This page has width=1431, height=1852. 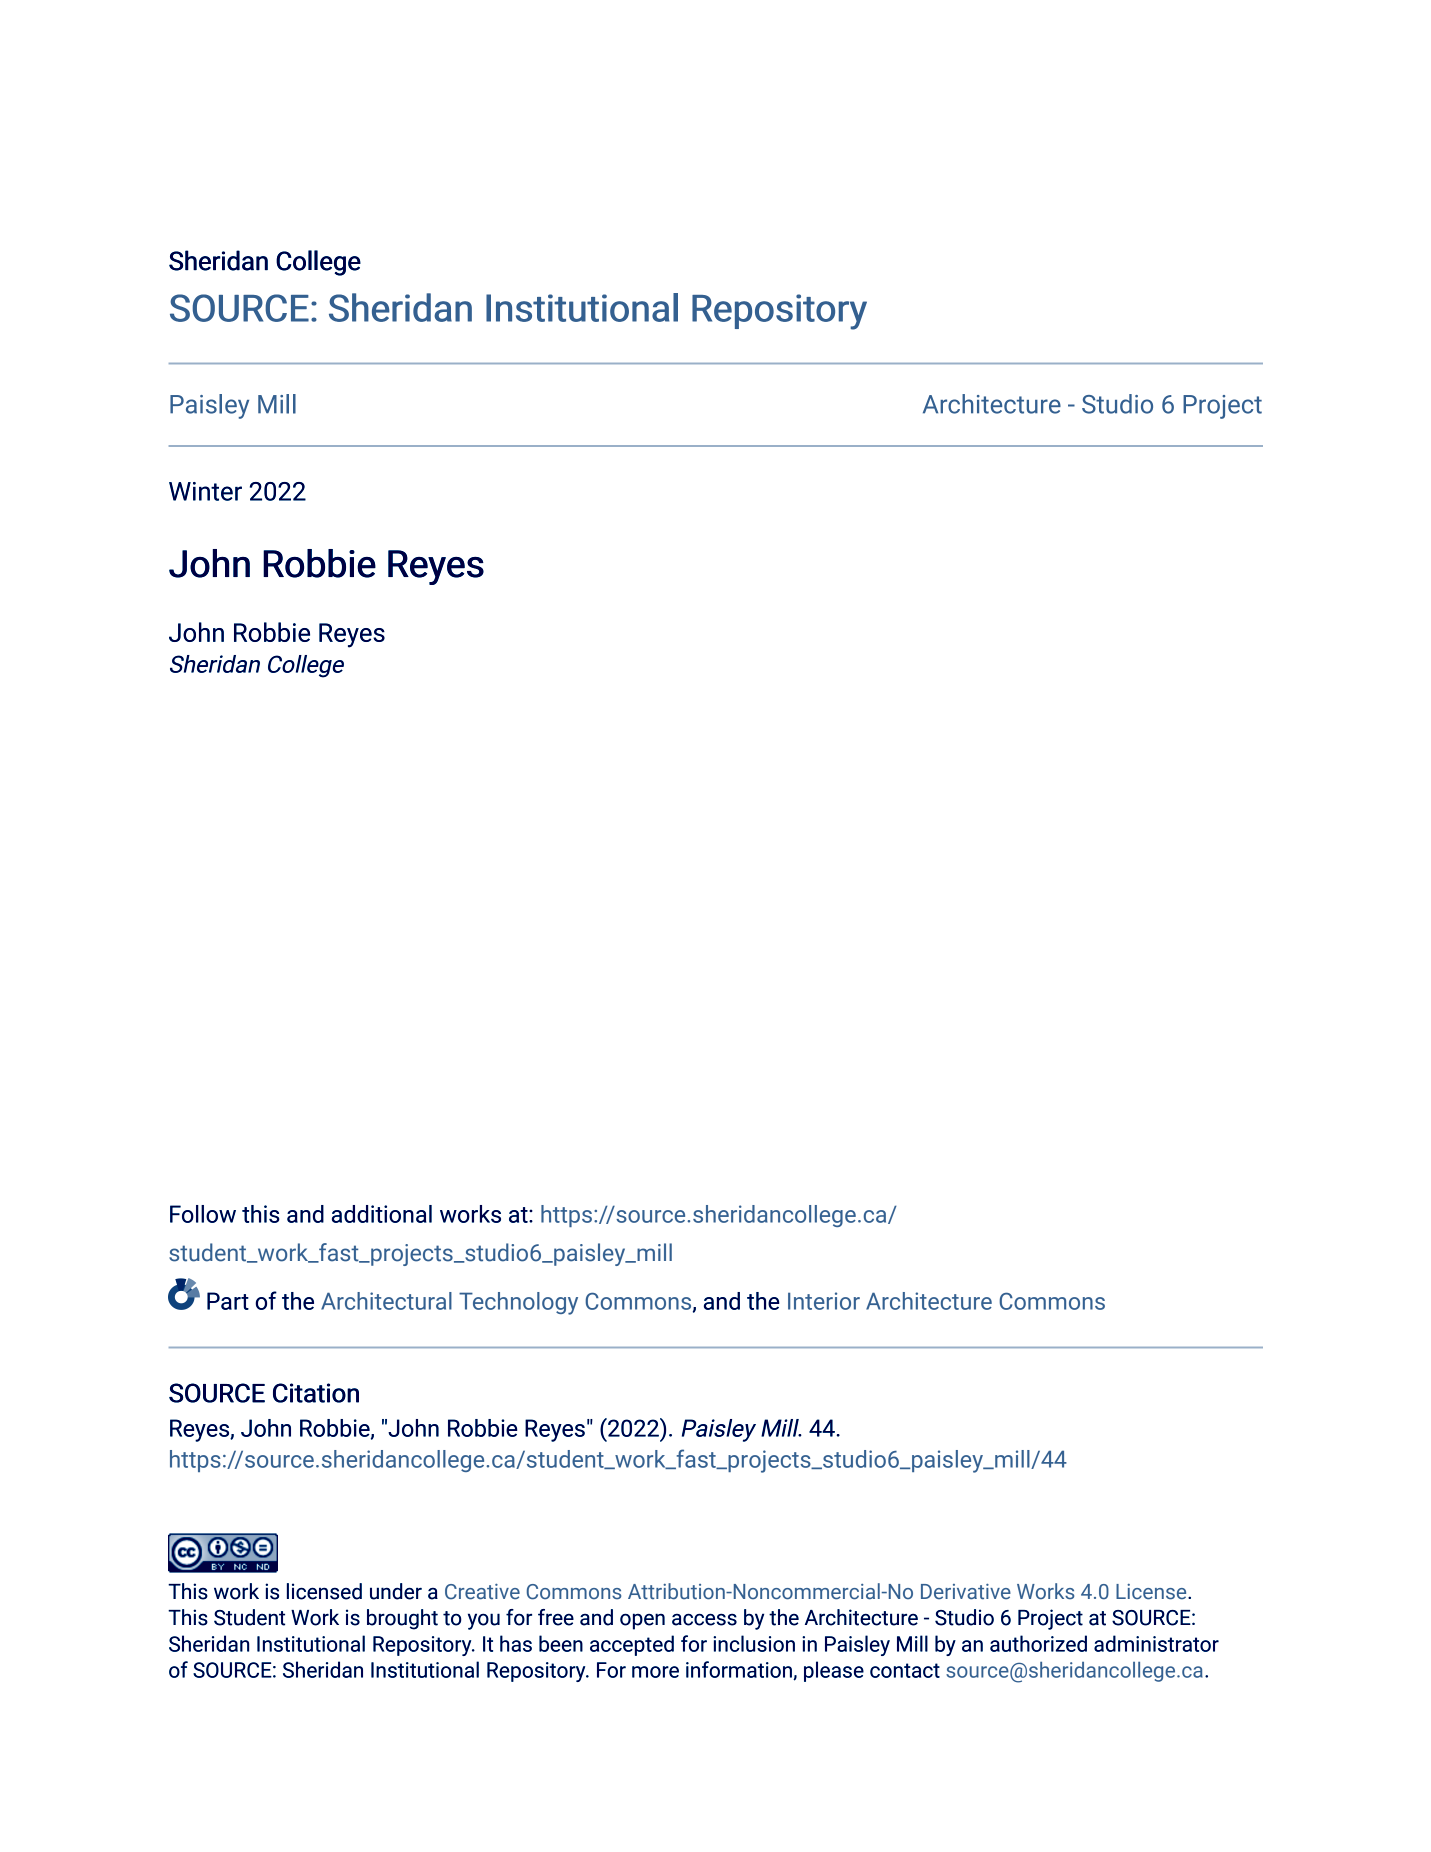 I want to click on Interior, so click(x=824, y=1301).
